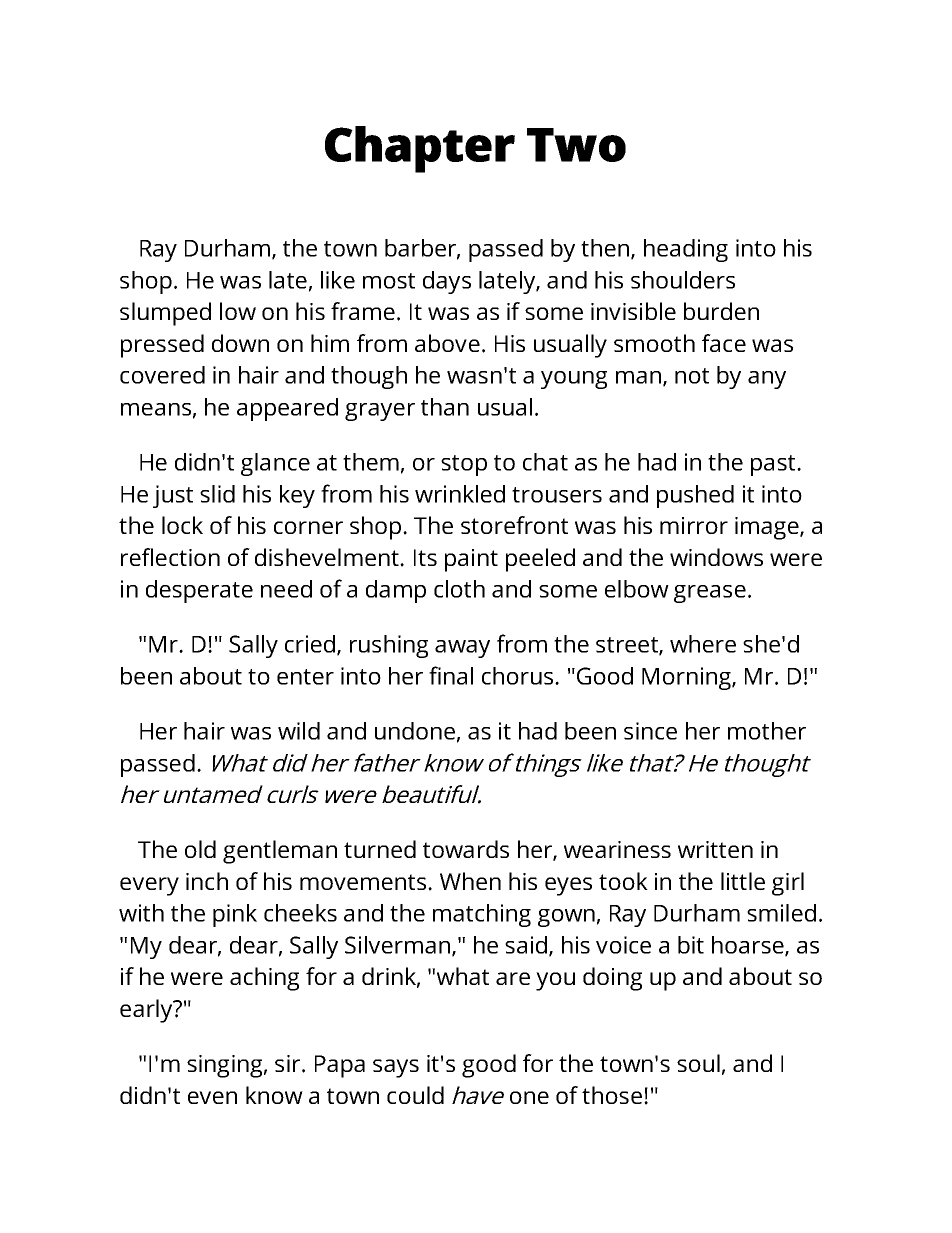 The width and height of the page is (952, 1233). I want to click on away, so click(462, 649).
